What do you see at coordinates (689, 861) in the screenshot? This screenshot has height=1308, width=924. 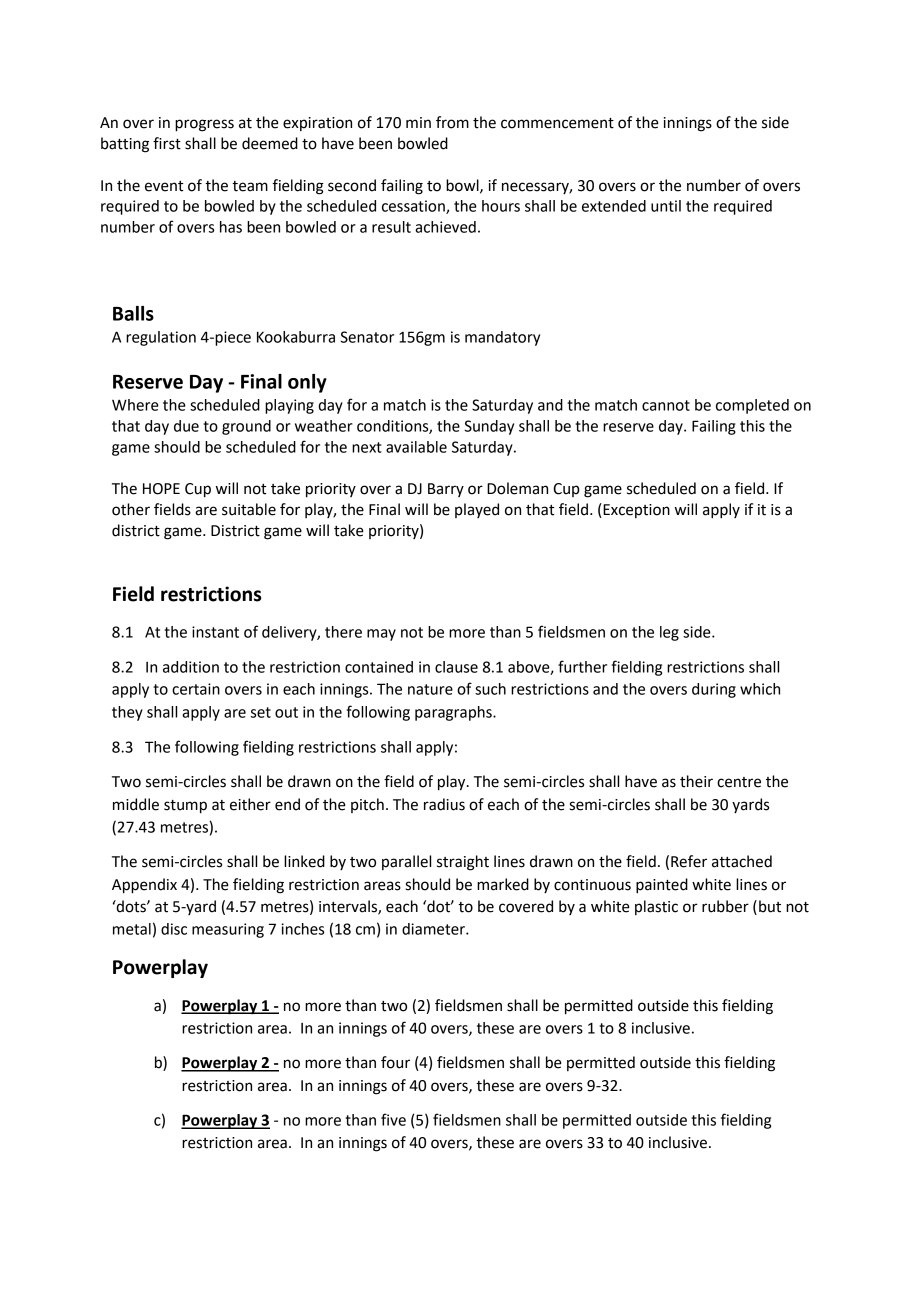 I see `Refer` at bounding box center [689, 861].
